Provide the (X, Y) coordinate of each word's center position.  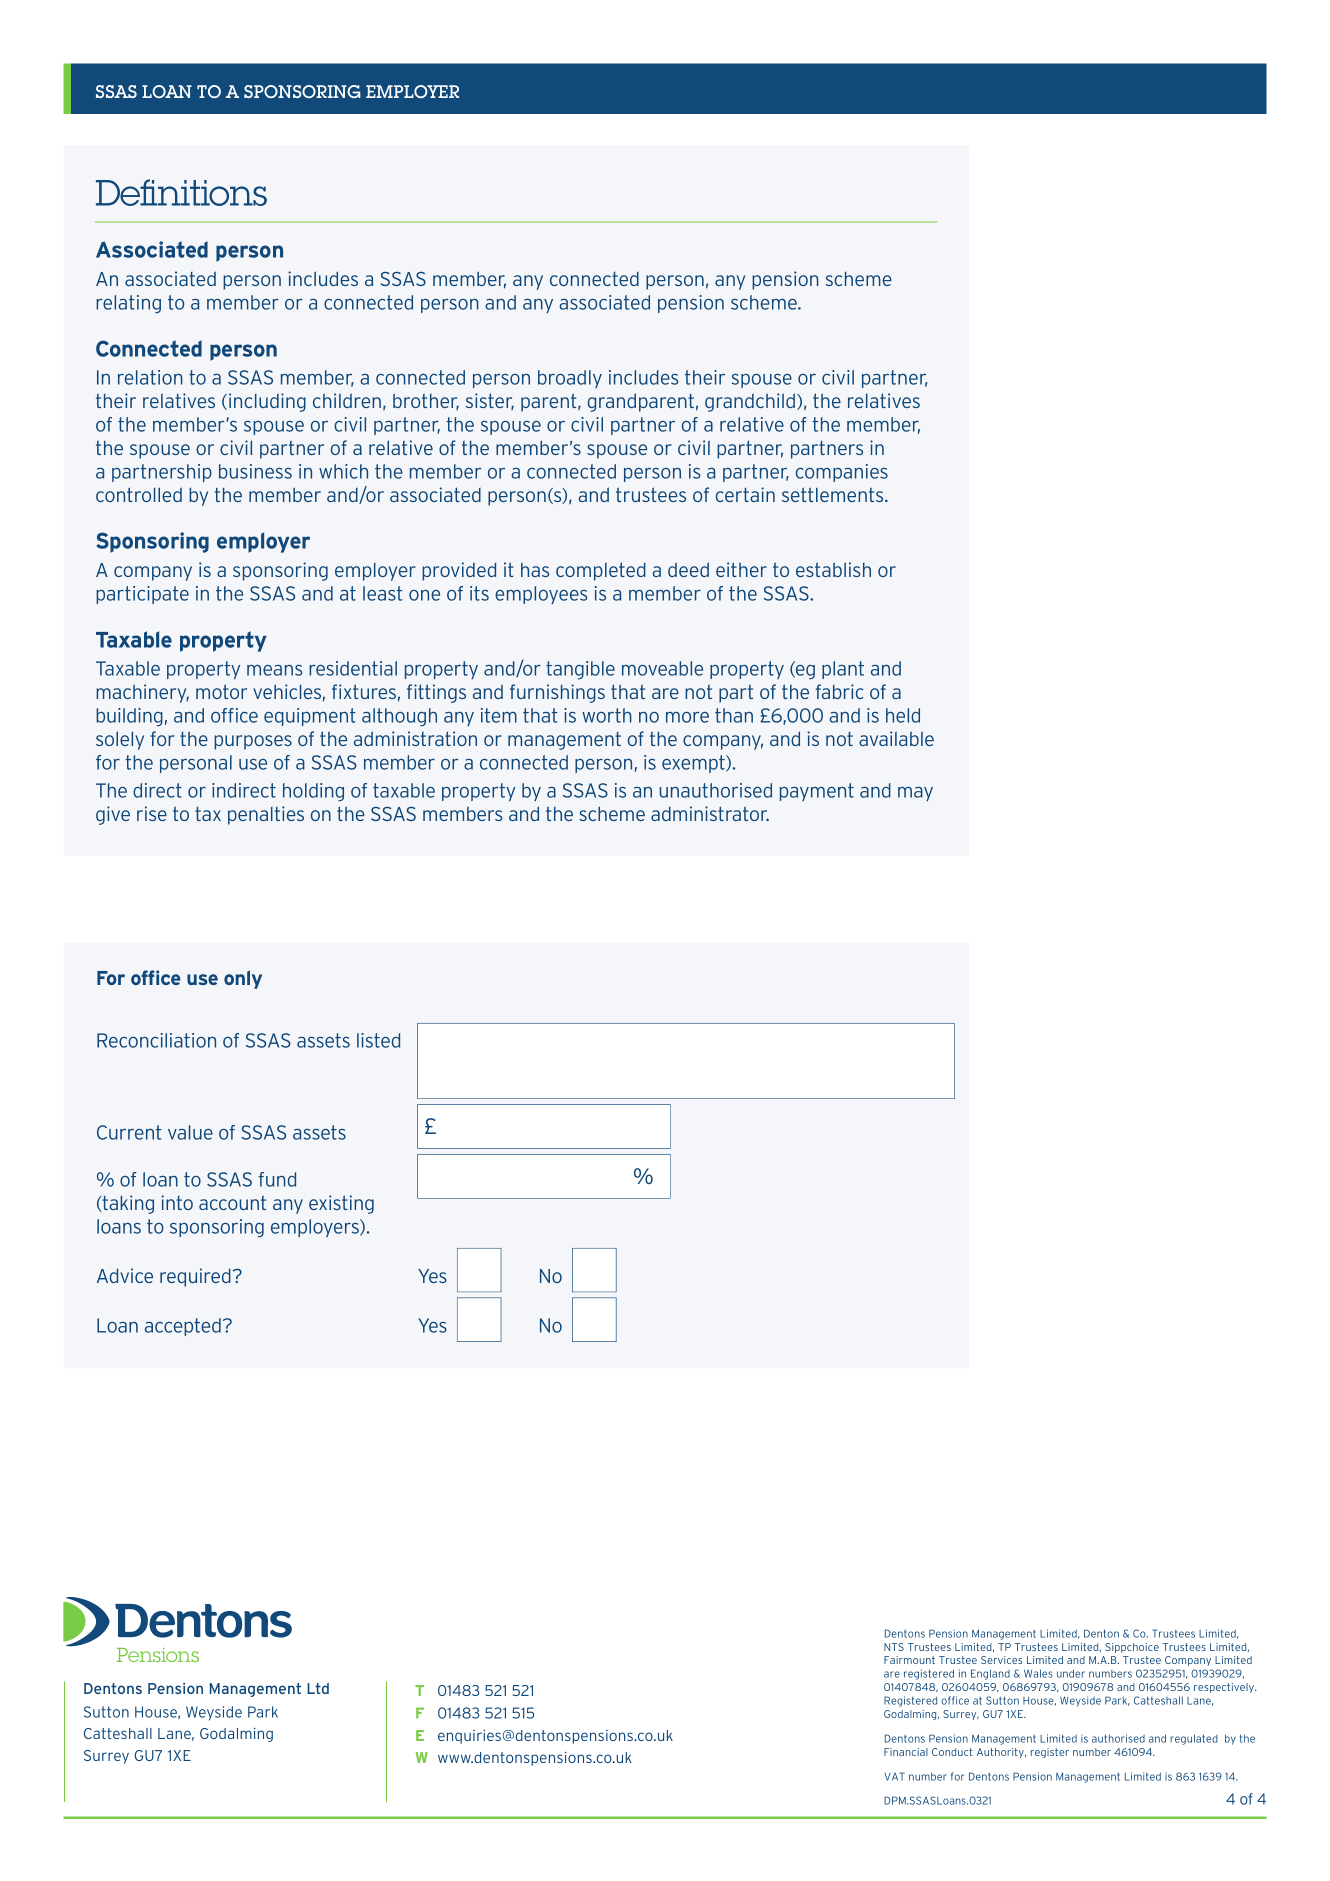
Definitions (181, 192)
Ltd (318, 1688)
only (243, 979)
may (915, 794)
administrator (710, 813)
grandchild (750, 402)
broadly (570, 379)
